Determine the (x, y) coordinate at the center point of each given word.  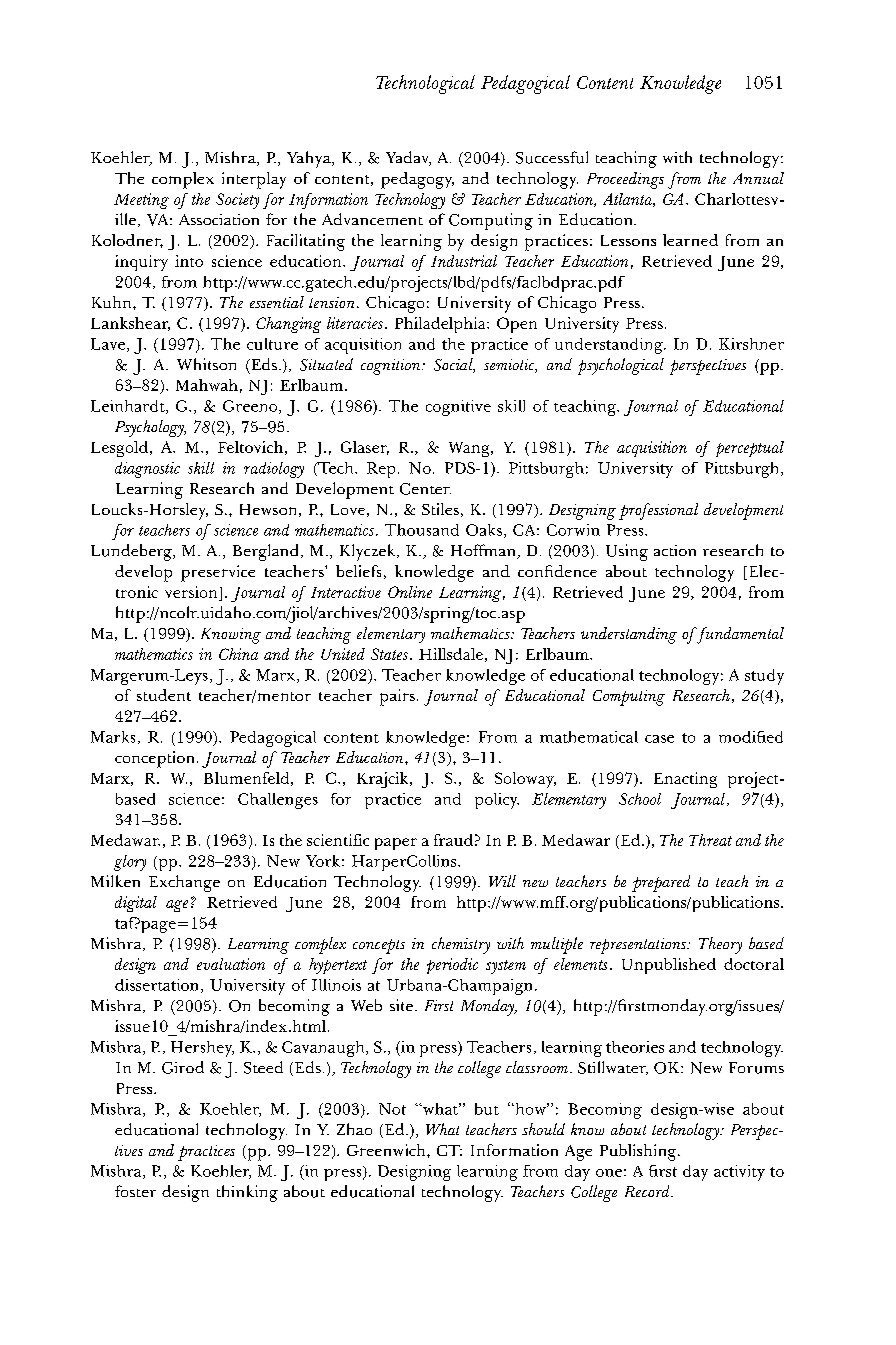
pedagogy (417, 180)
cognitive (458, 408)
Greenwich (387, 1150)
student (164, 695)
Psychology (150, 428)
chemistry (461, 945)
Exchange (184, 883)
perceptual (750, 449)
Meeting (141, 201)
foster (135, 1191)
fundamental (740, 635)
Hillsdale (451, 654)
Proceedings (625, 180)
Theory (720, 945)
